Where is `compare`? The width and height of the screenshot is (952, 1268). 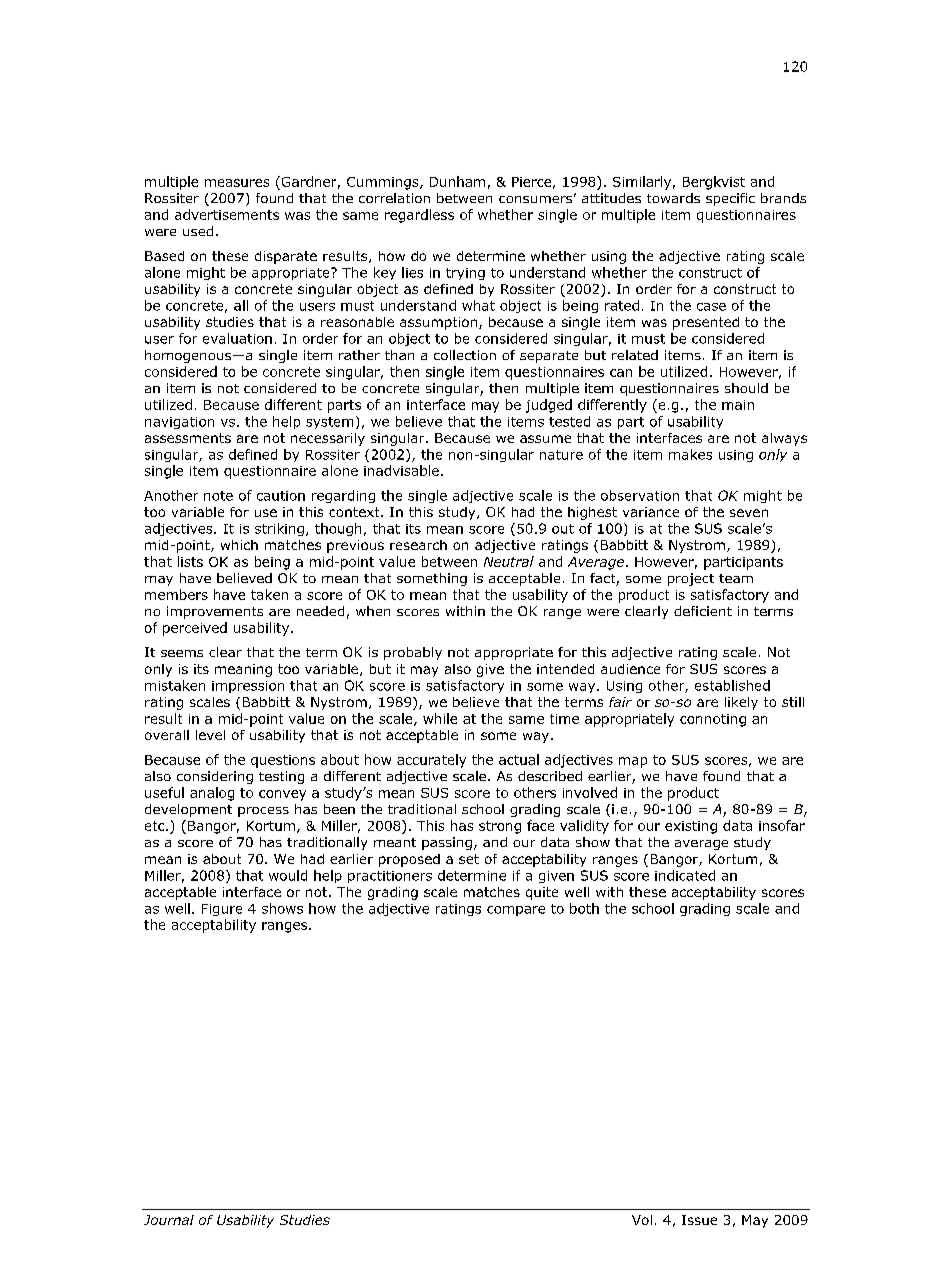
compare is located at coordinates (516, 911).
